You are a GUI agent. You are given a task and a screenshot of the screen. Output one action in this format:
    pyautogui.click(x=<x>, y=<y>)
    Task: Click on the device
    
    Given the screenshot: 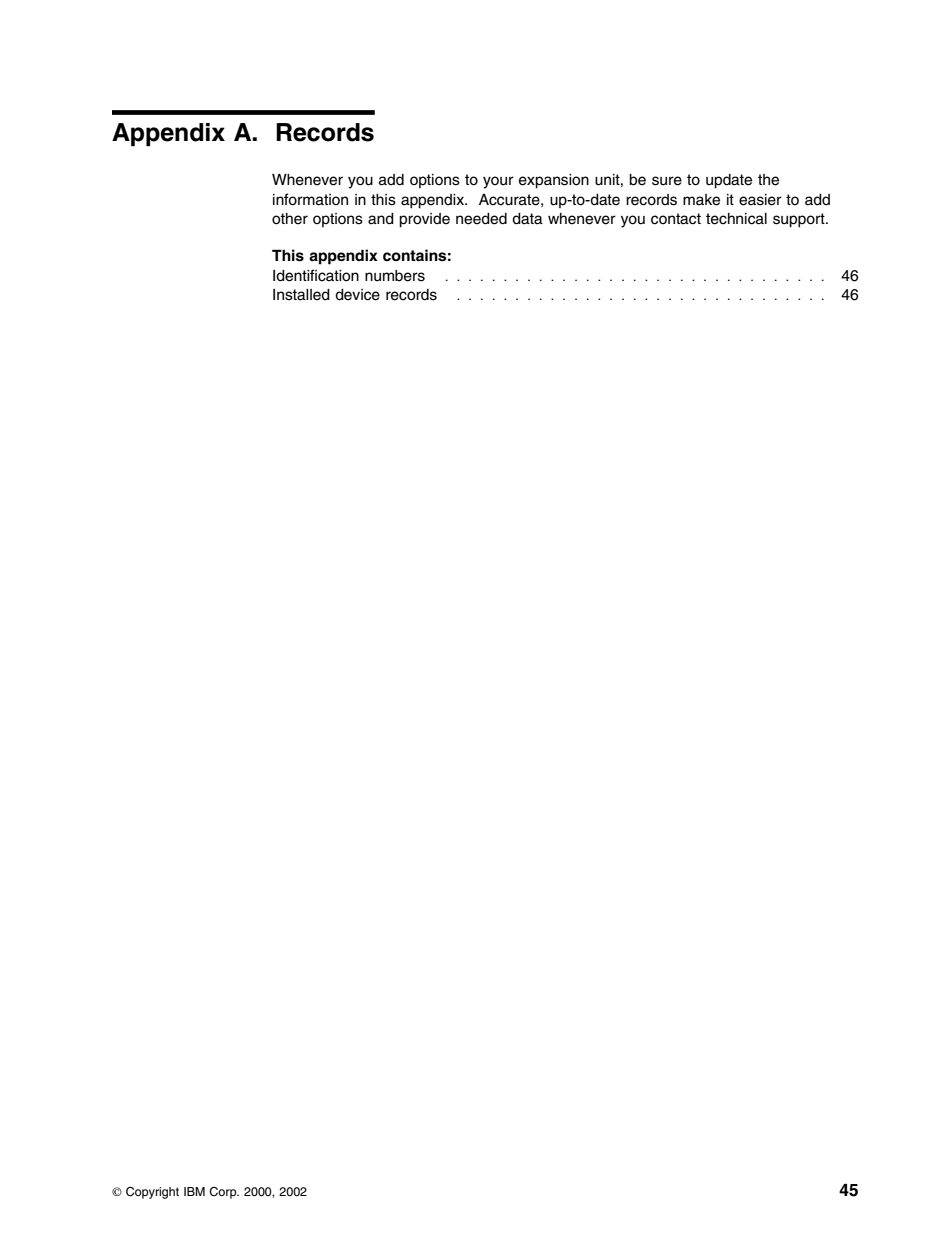 What is the action you would take?
    pyautogui.click(x=357, y=295)
